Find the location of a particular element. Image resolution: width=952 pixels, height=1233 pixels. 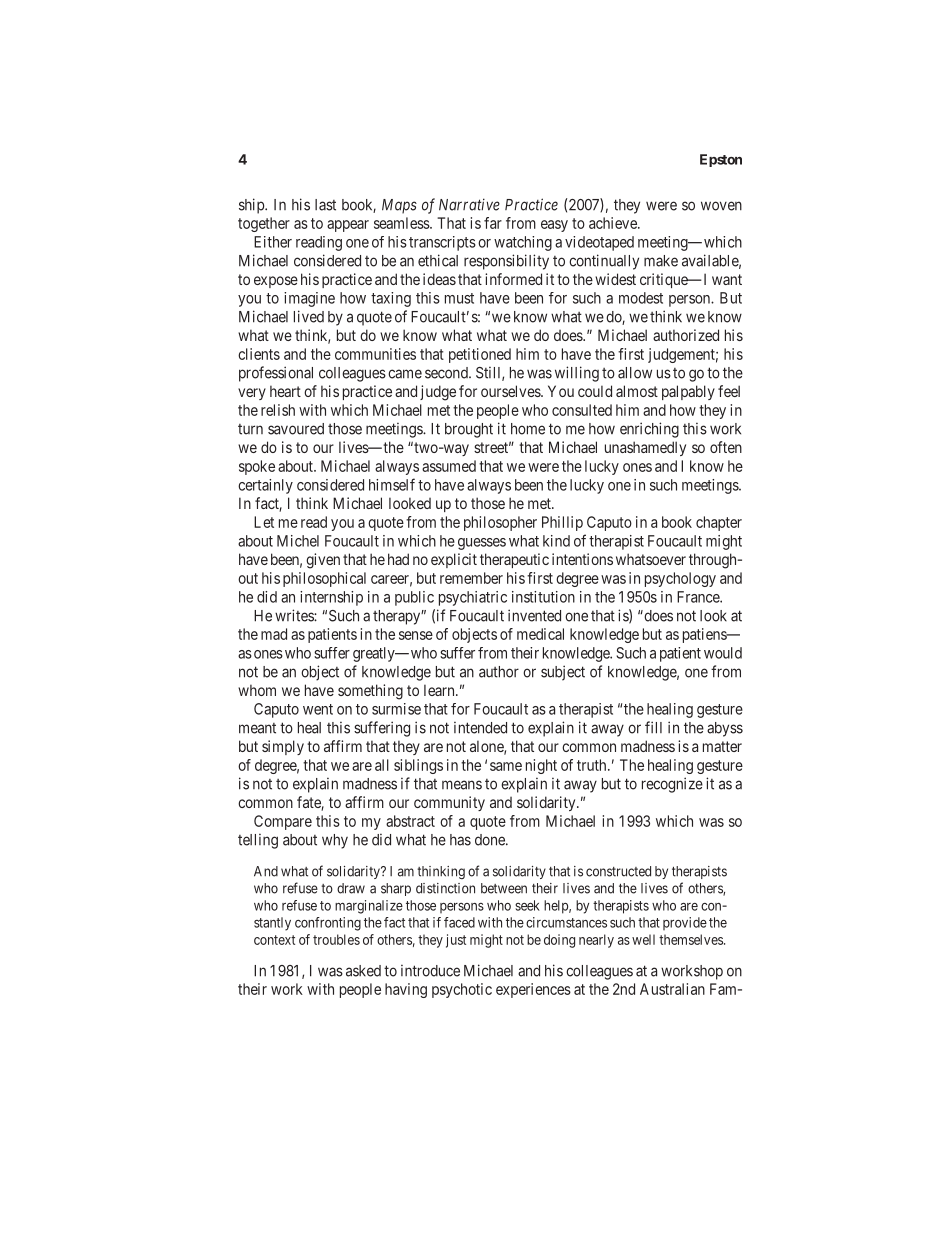

make is located at coordinates (661, 261).
